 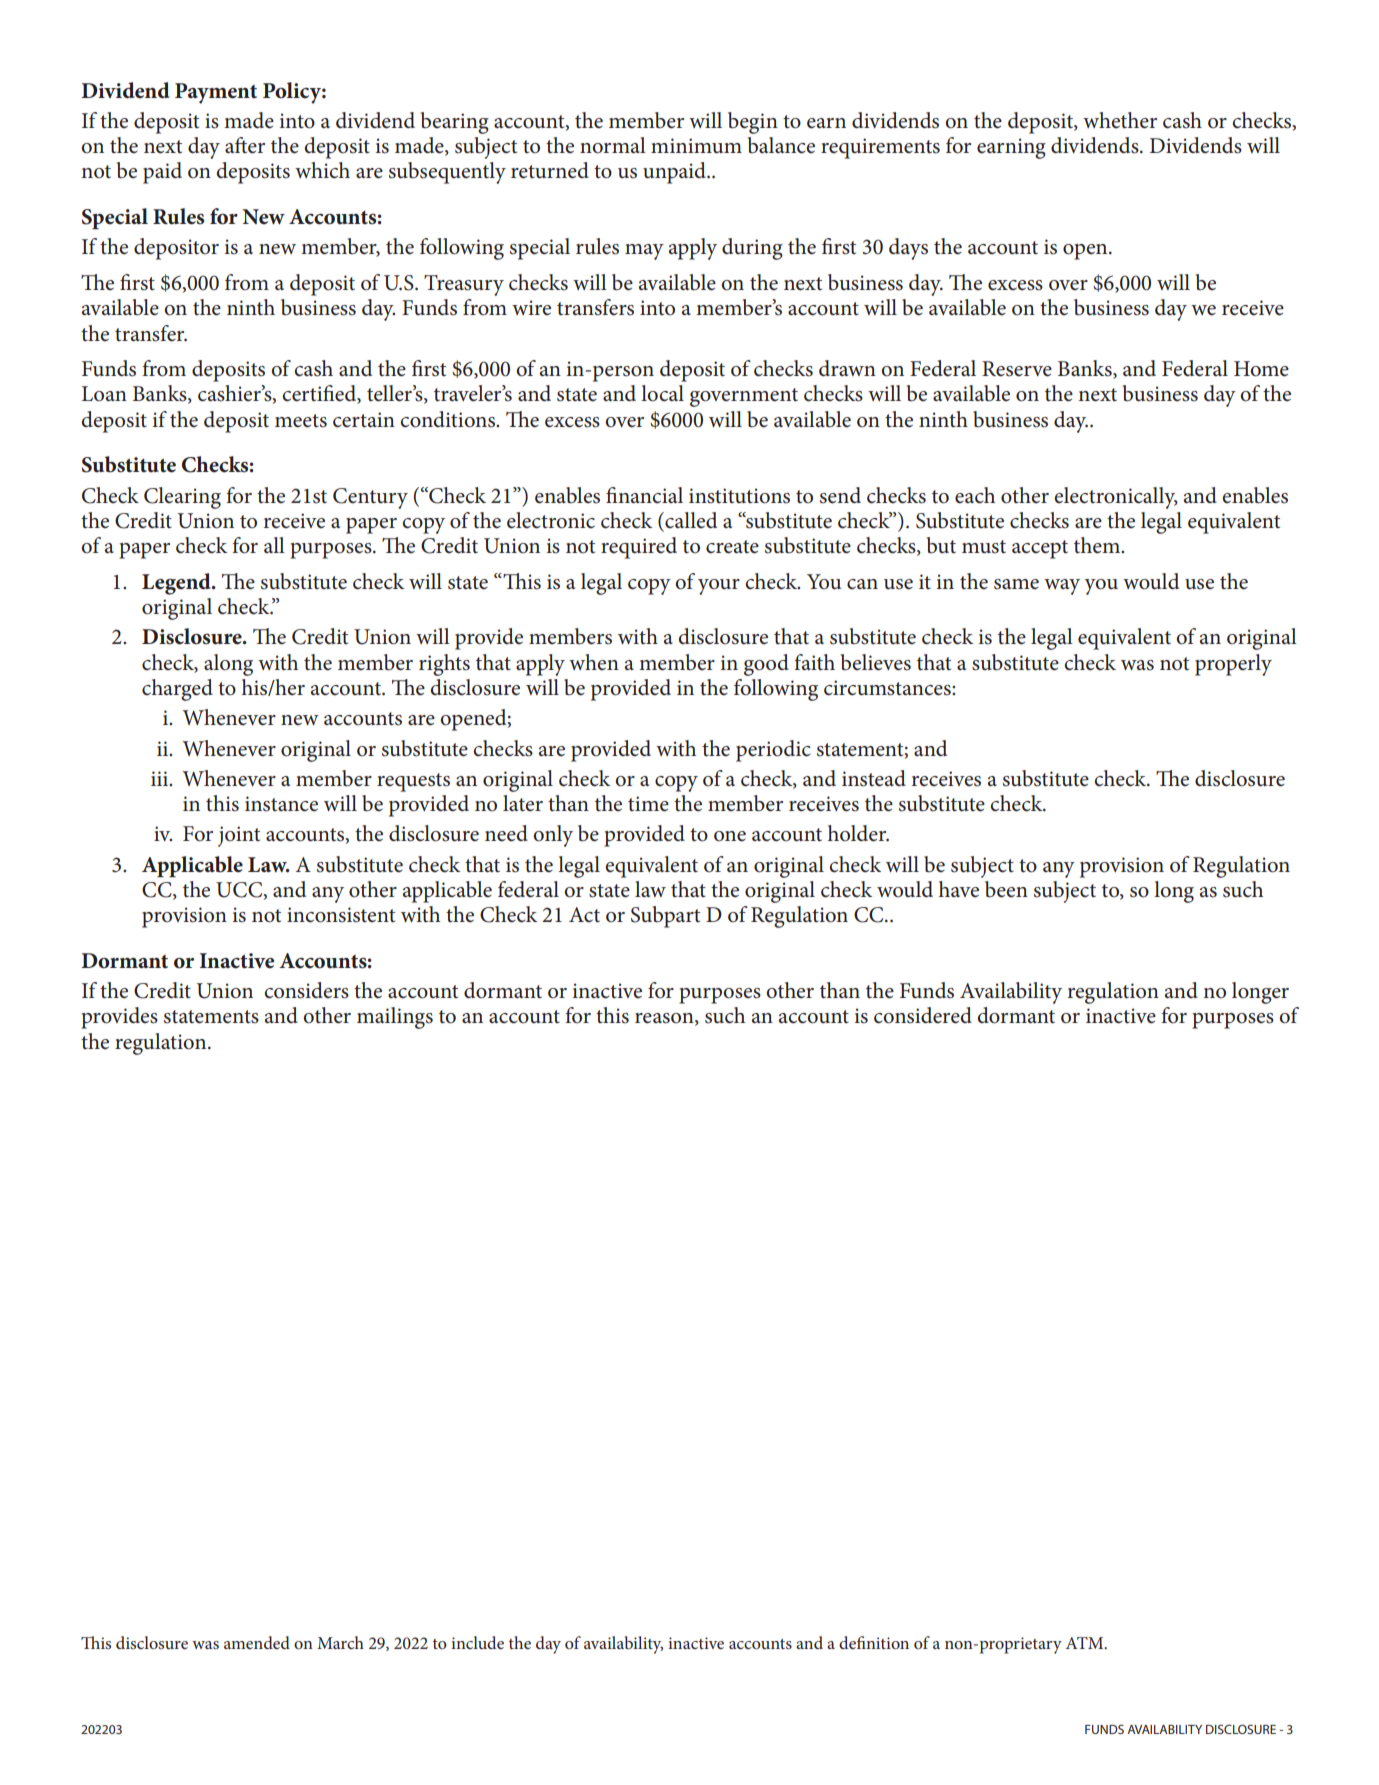 What do you see at coordinates (1086, 1643) in the screenshot?
I see `ATM` at bounding box center [1086, 1643].
